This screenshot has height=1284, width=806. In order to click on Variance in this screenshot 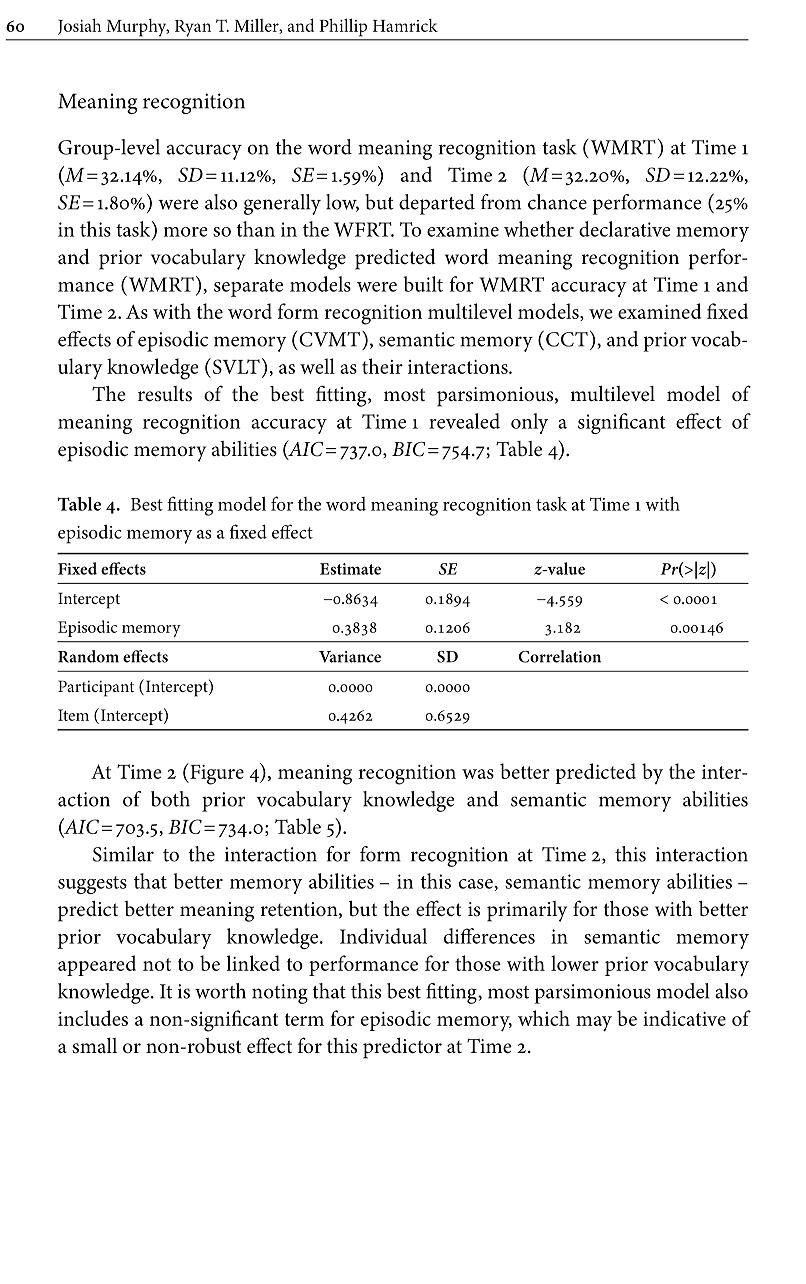, I will do `click(350, 657)`.
